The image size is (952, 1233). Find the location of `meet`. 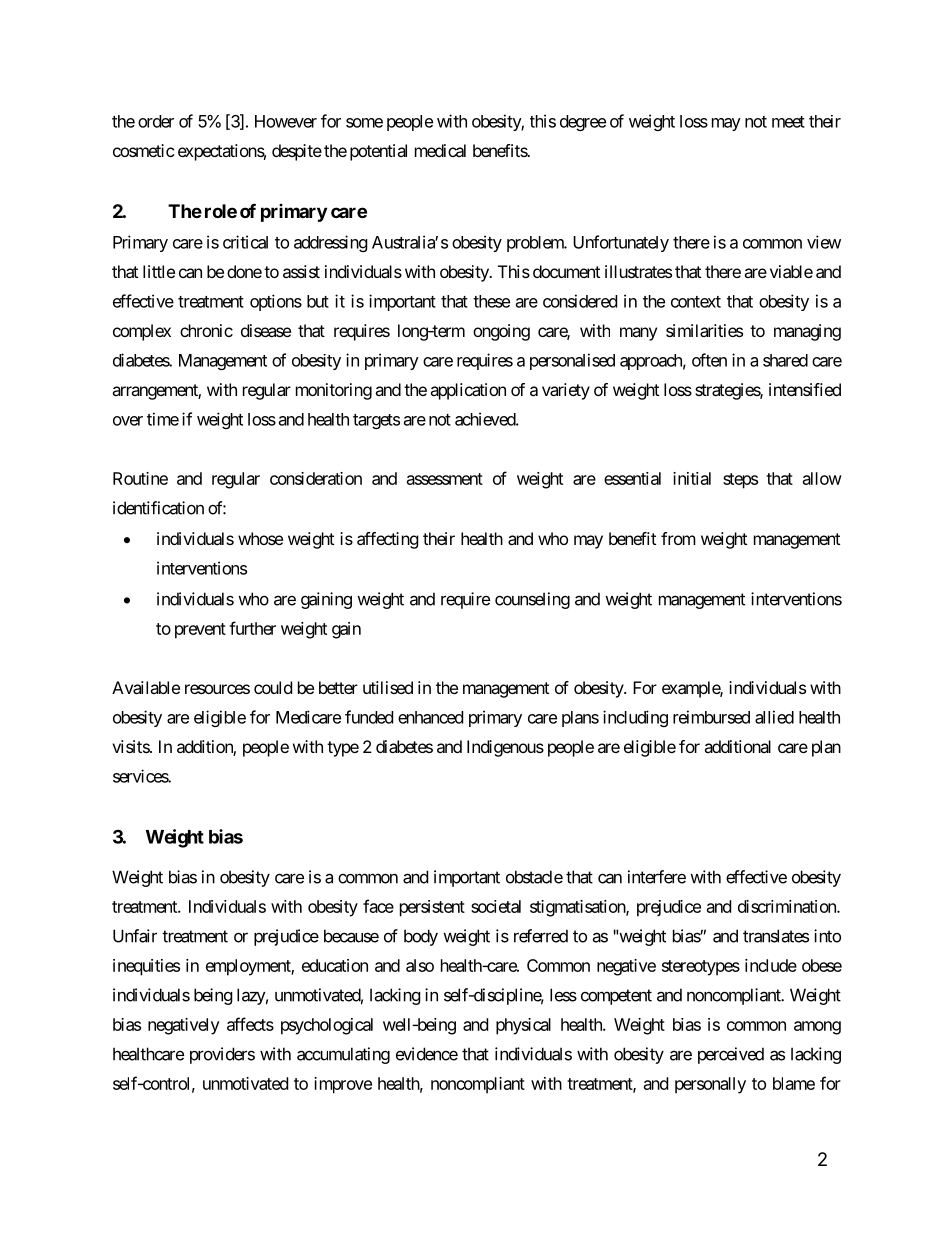

meet is located at coordinates (788, 122).
